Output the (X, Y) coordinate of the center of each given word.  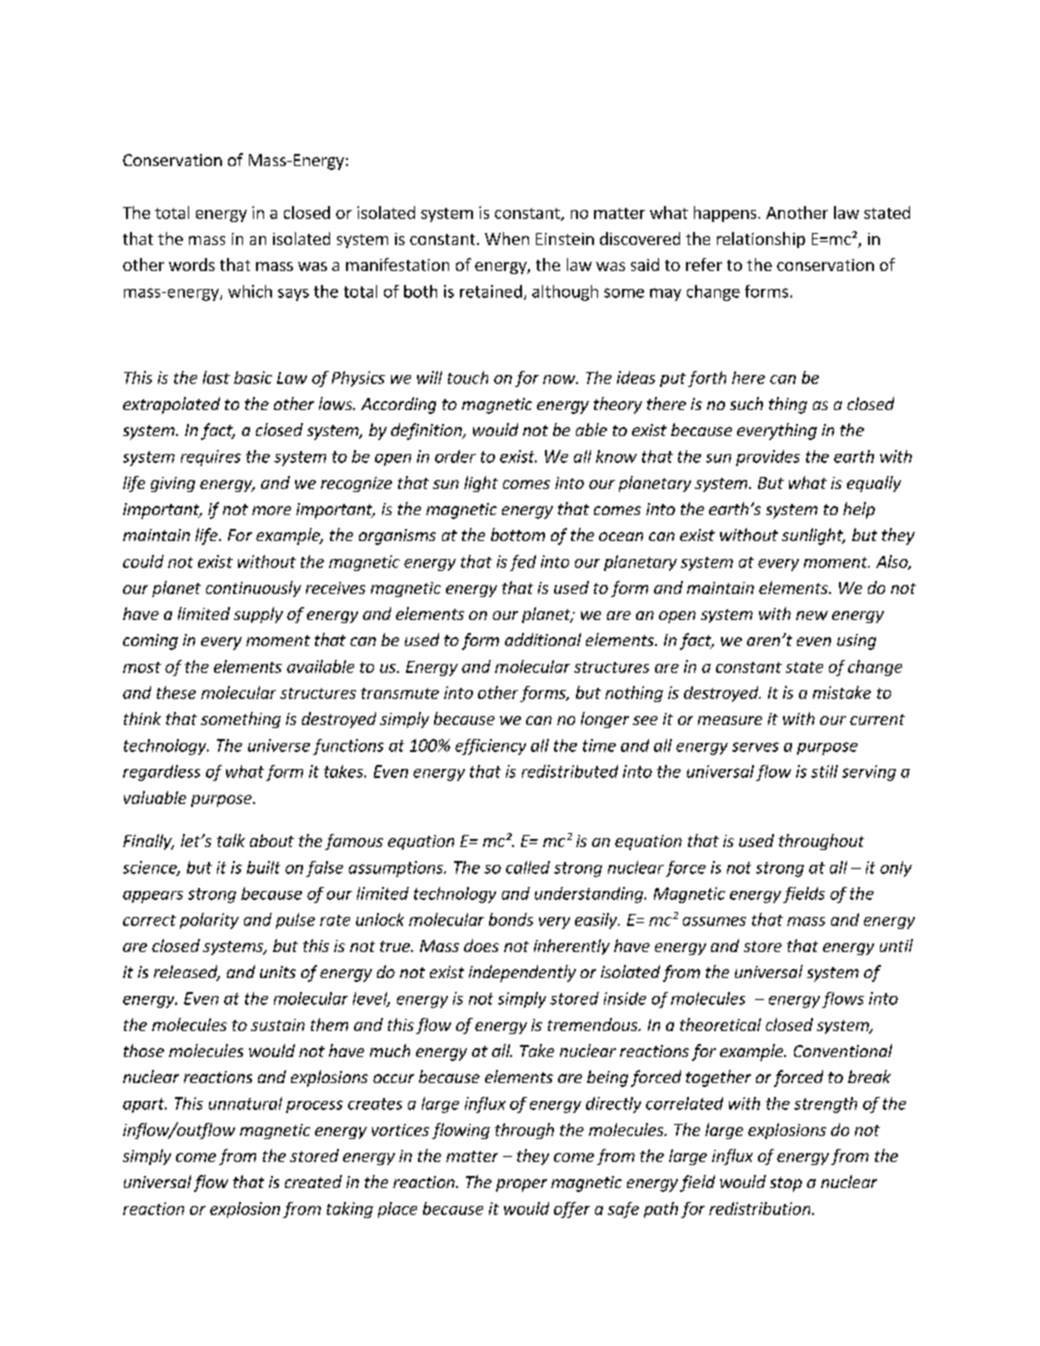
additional (543, 639)
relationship (761, 240)
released (187, 973)
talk (231, 840)
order (455, 456)
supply (258, 615)
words (192, 264)
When (507, 238)
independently (522, 973)
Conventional (843, 1050)
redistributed (570, 771)
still (824, 771)
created (313, 1181)
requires (211, 458)
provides (768, 458)
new (812, 615)
